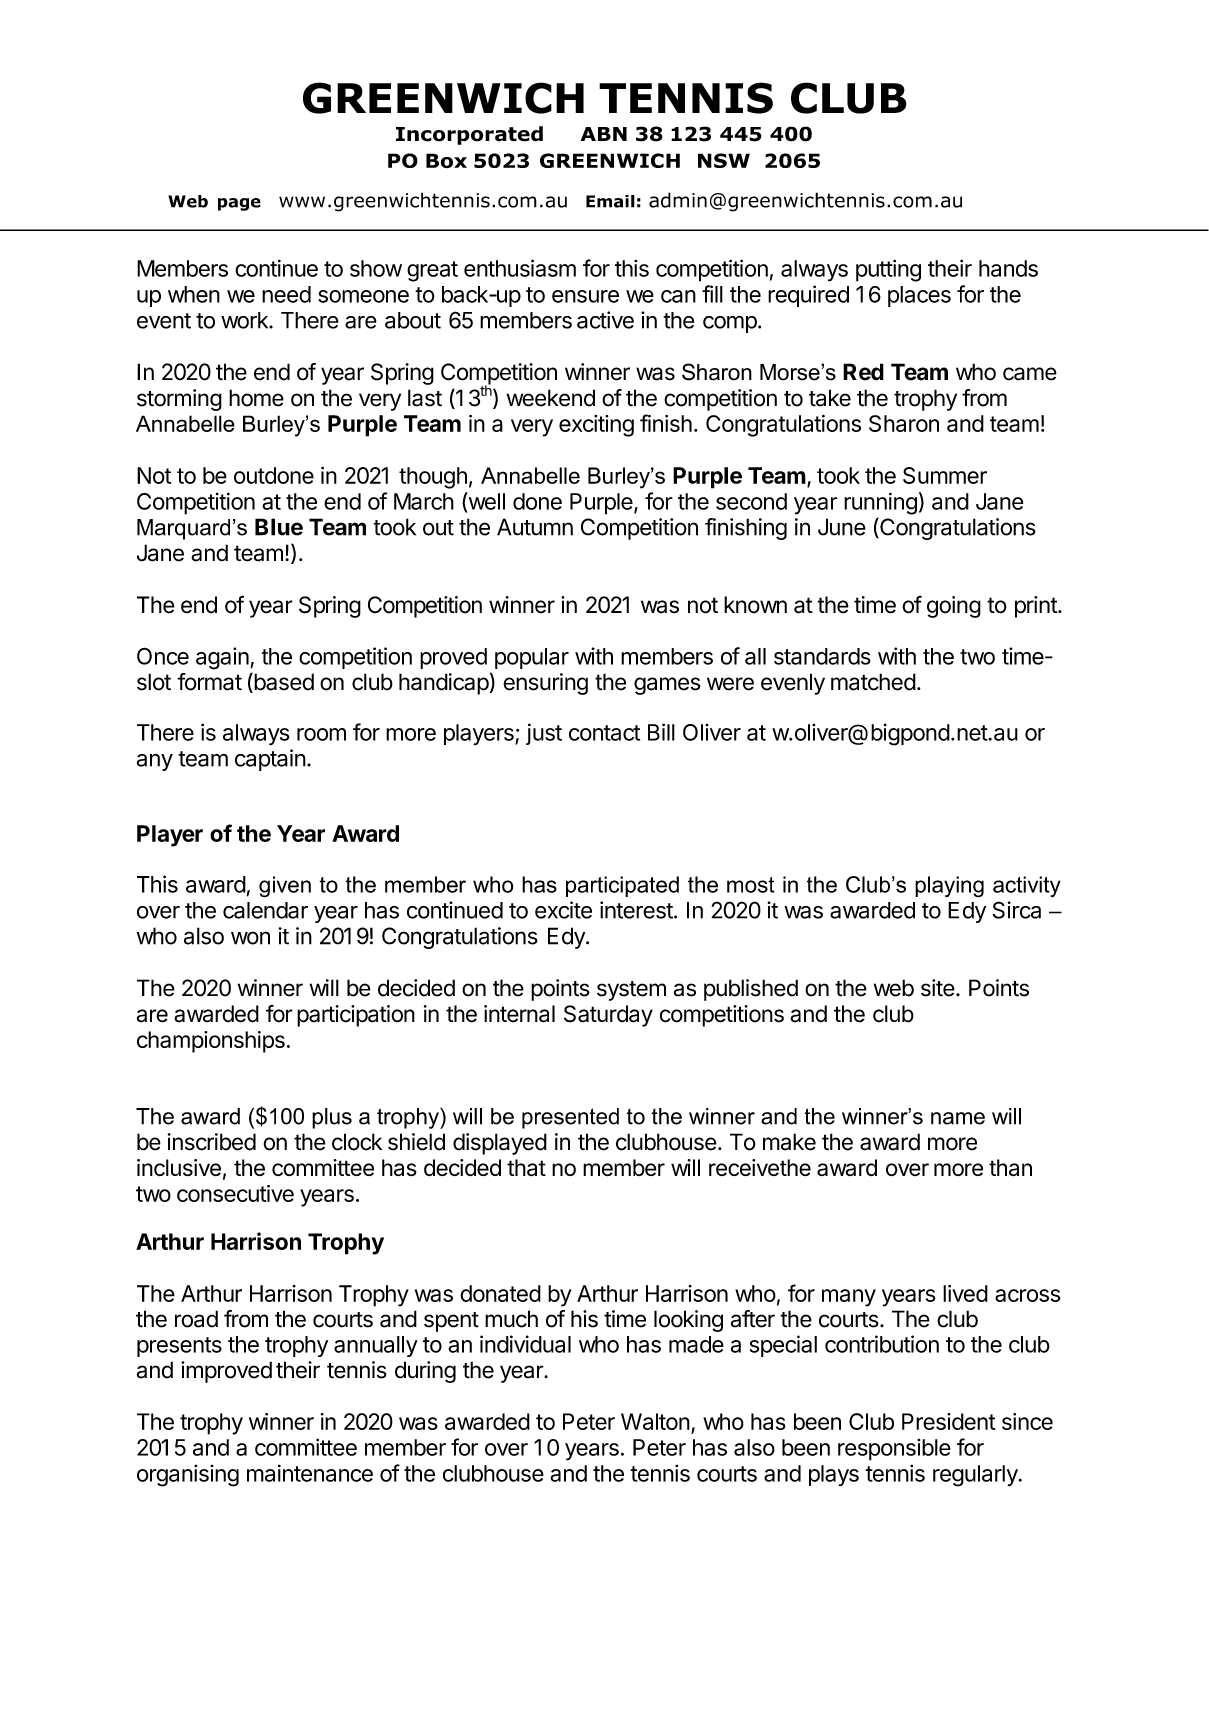 Image resolution: width=1209 pixels, height=1709 pixels. What do you see at coordinates (949, 1421) in the image?
I see `President` at bounding box center [949, 1421].
